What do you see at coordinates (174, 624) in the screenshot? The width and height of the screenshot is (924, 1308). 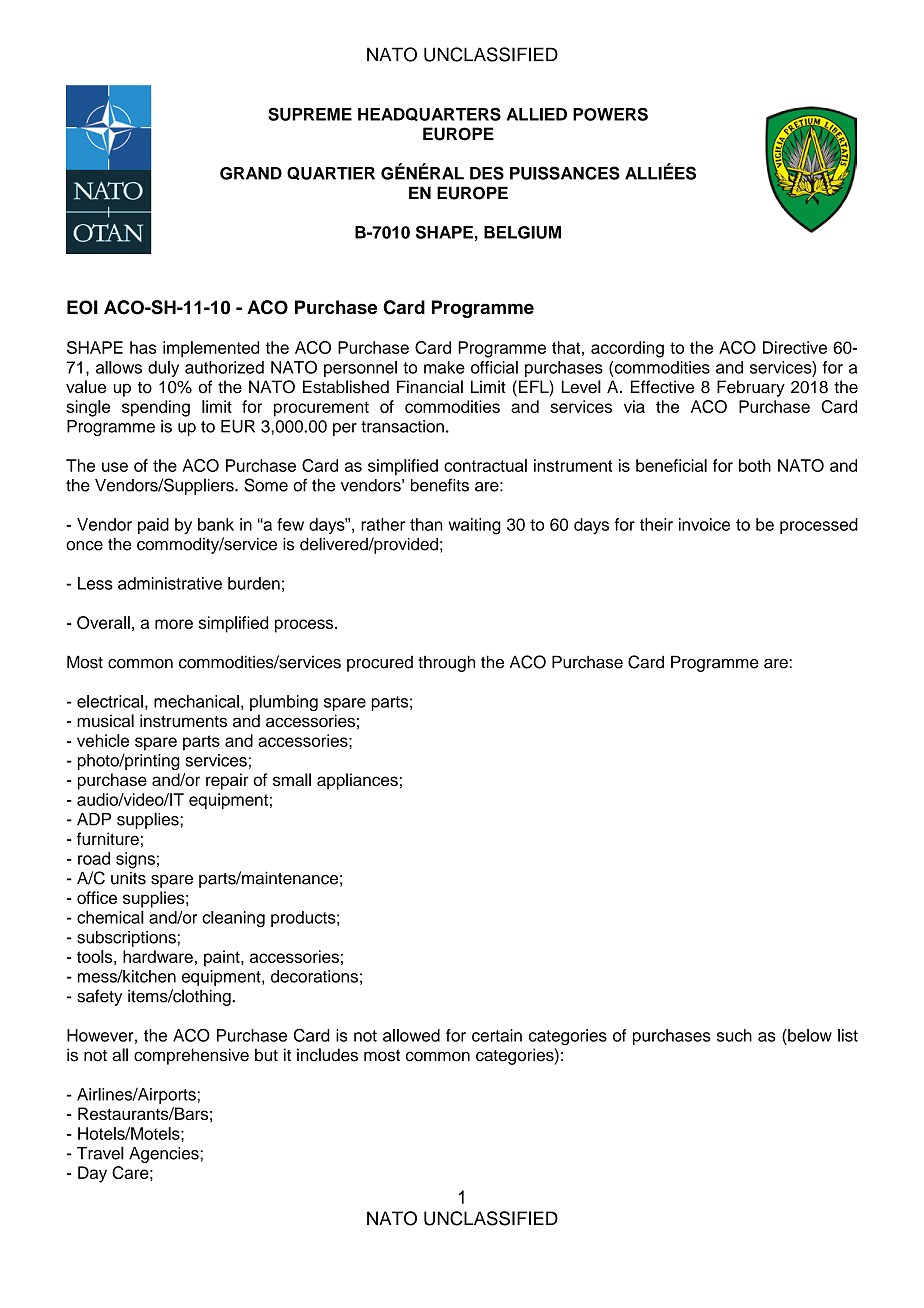 I see `more` at bounding box center [174, 624].
